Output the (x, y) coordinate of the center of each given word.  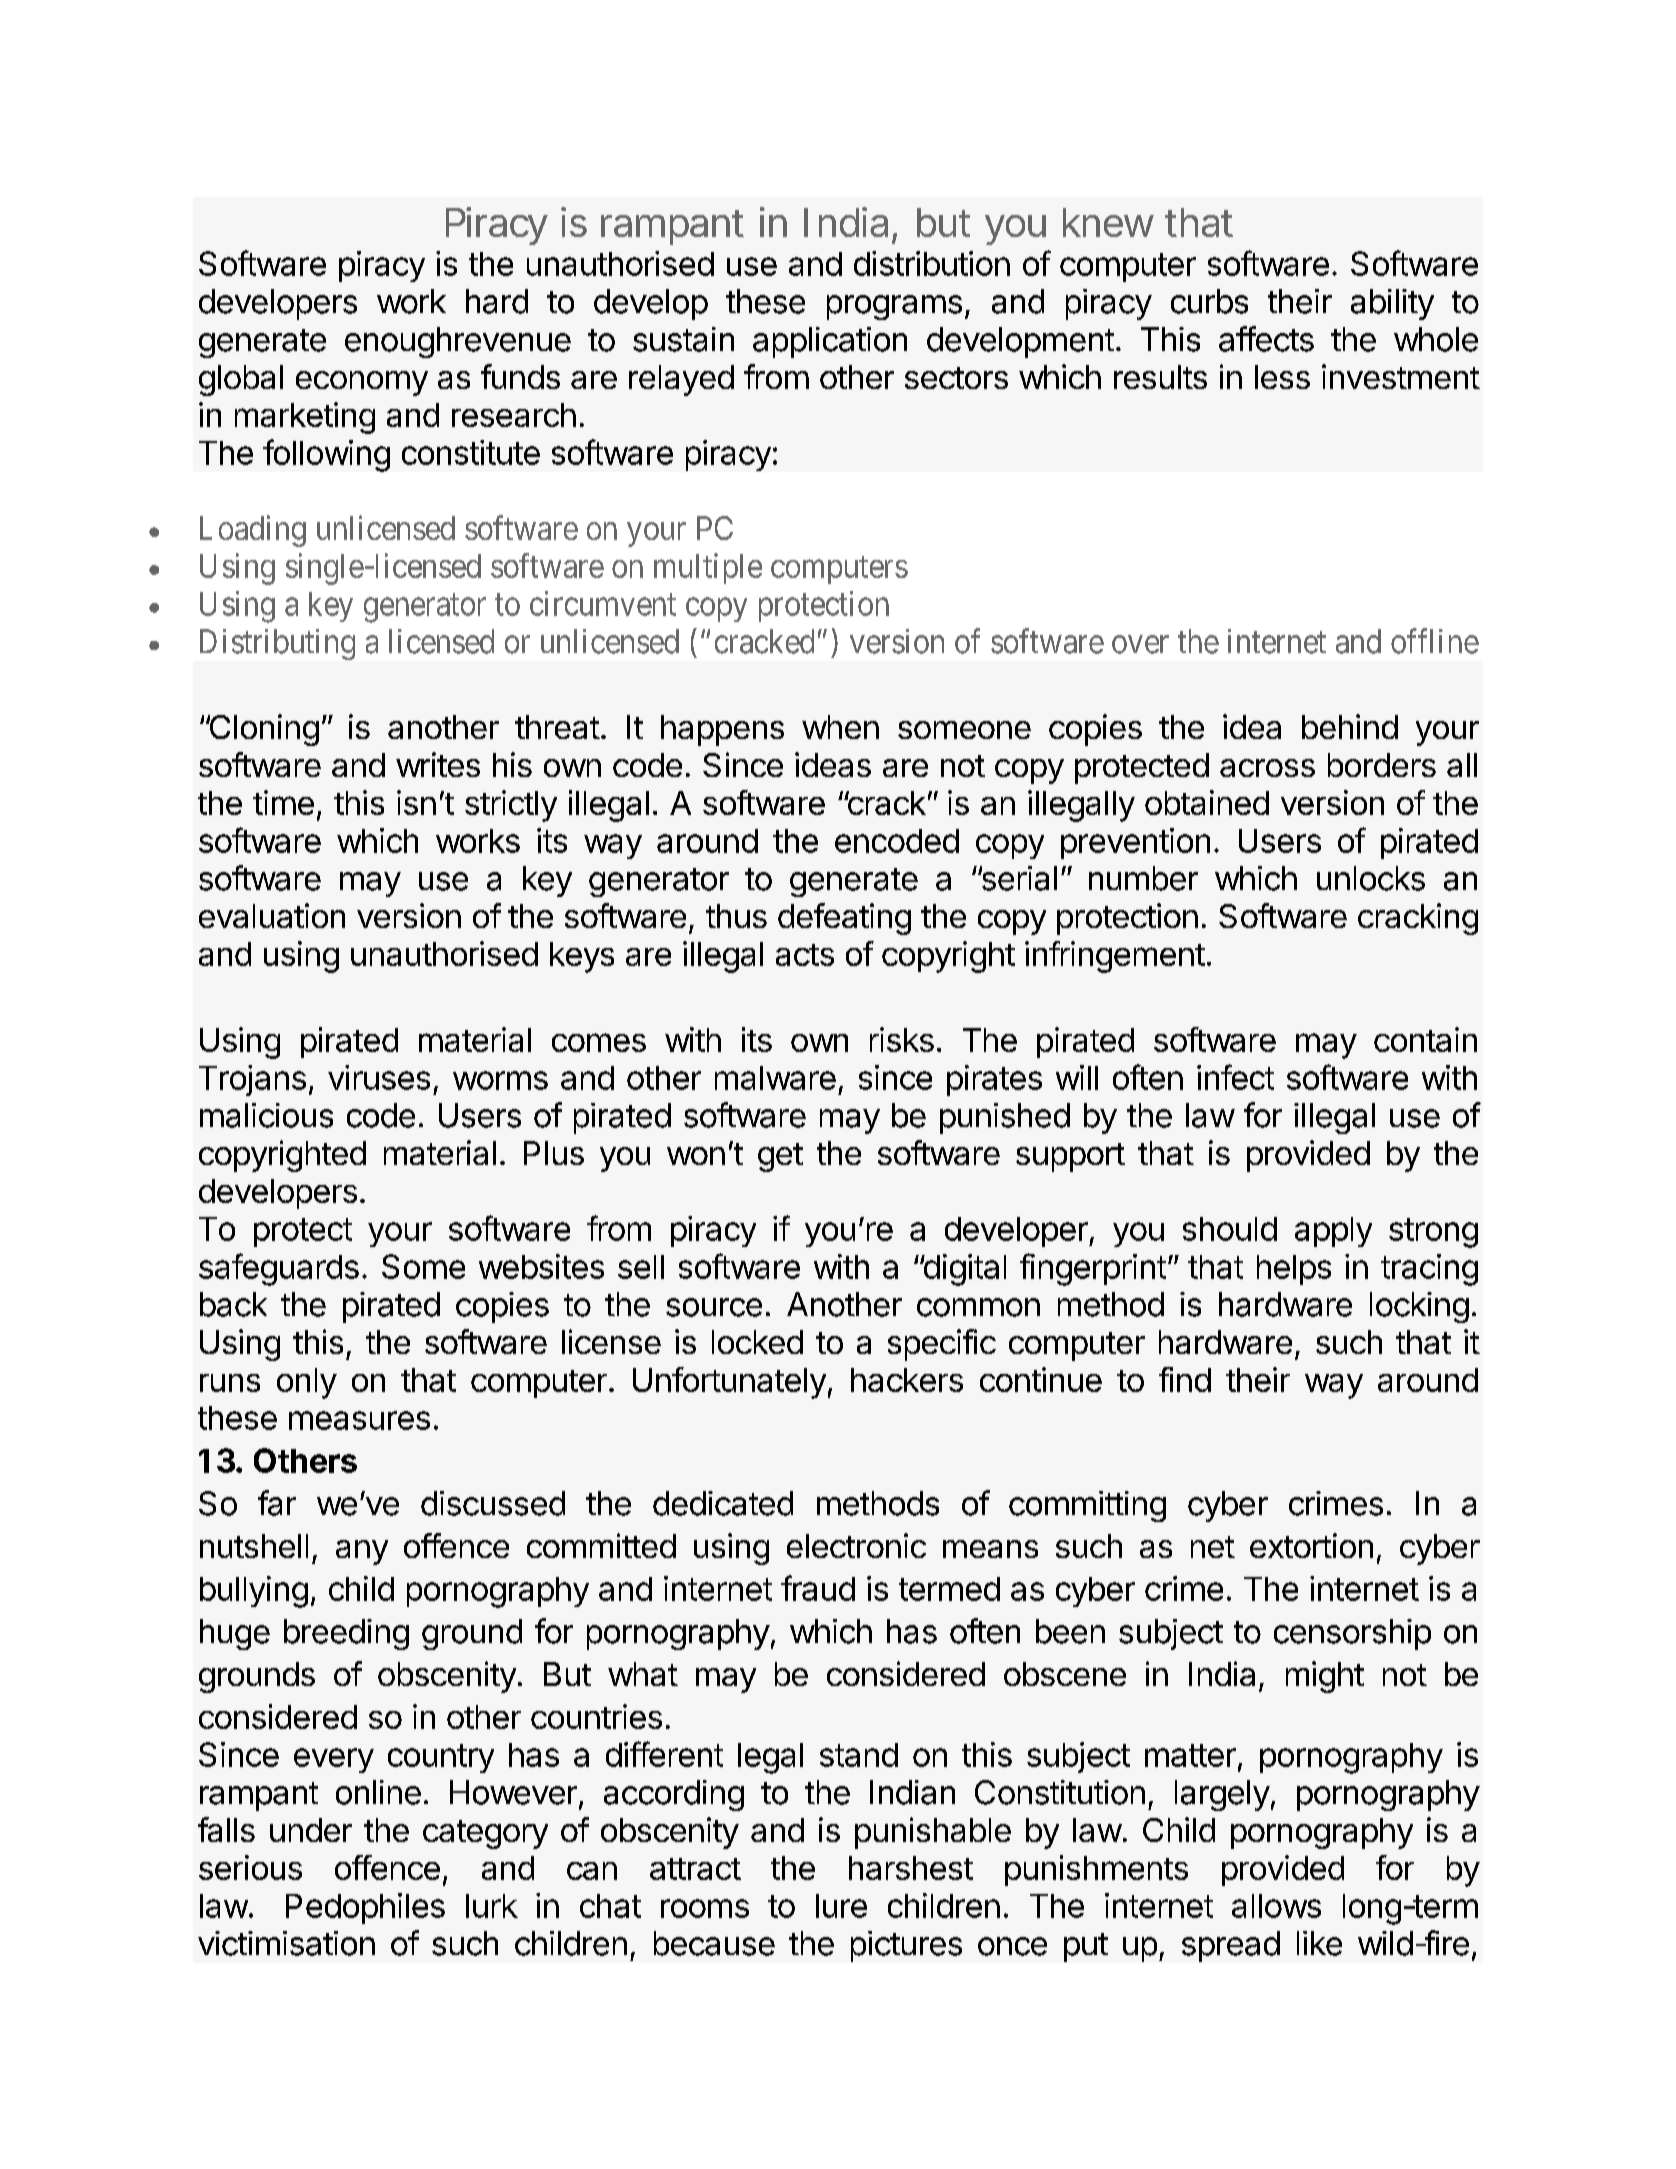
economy (362, 383)
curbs (1209, 301)
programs (894, 307)
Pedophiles (365, 1908)
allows (1276, 1906)
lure (841, 1906)
